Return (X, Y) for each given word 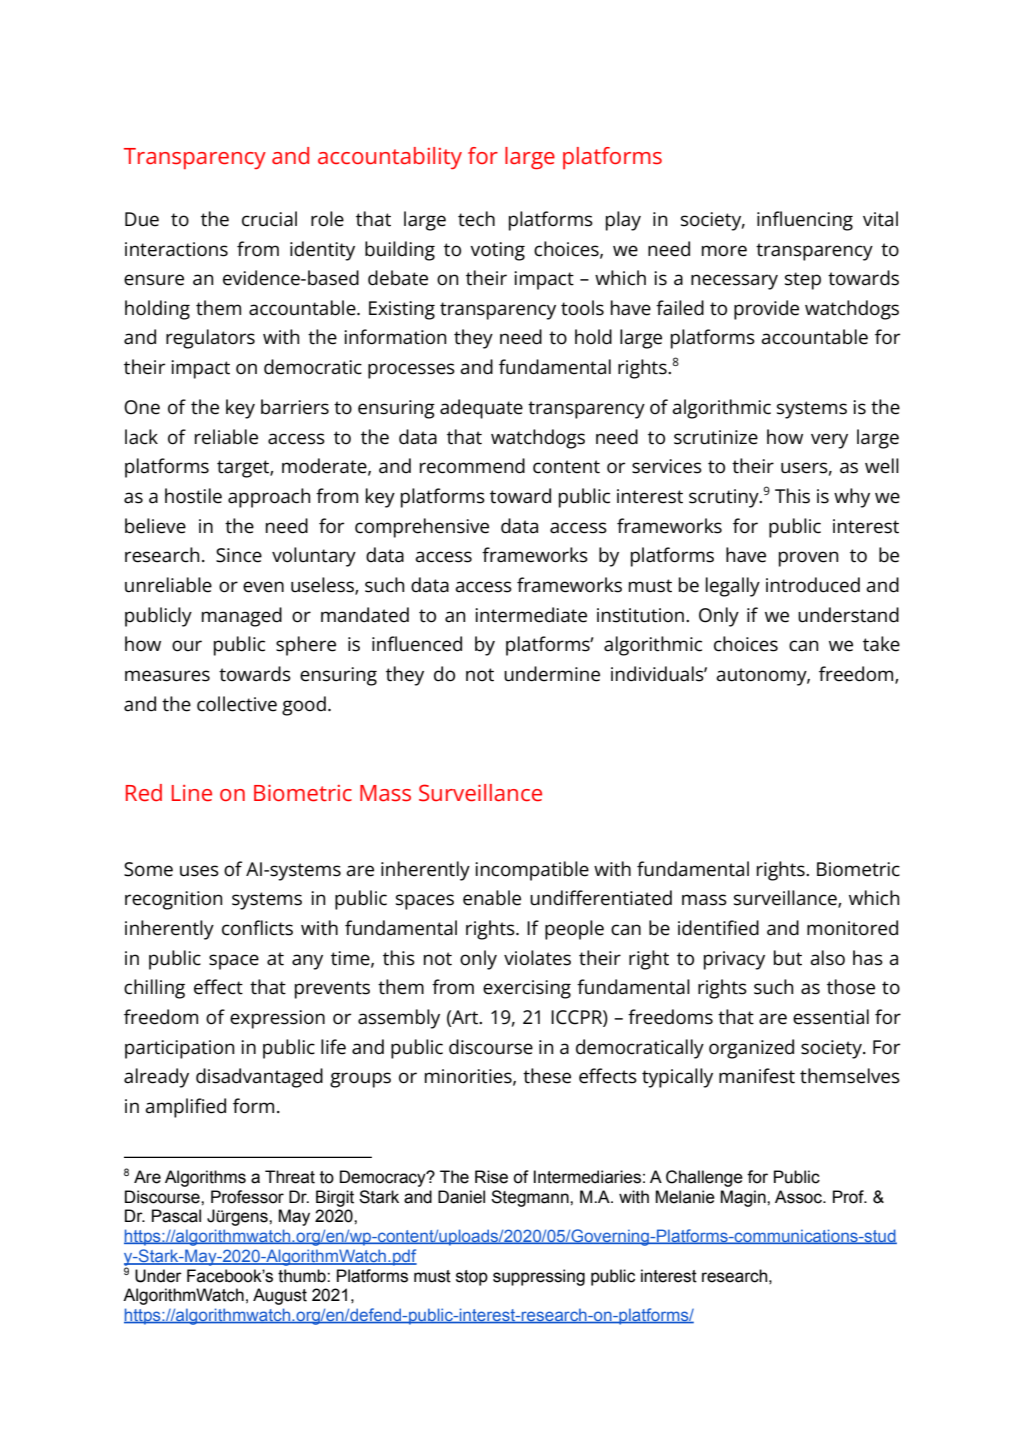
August (280, 1296)
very (829, 441)
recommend (472, 466)
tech (476, 219)
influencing (805, 221)
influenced (417, 644)
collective (237, 704)
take (881, 644)
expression (277, 1019)
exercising (527, 989)
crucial (269, 219)
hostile (193, 496)
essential (831, 1017)
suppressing (539, 1277)
